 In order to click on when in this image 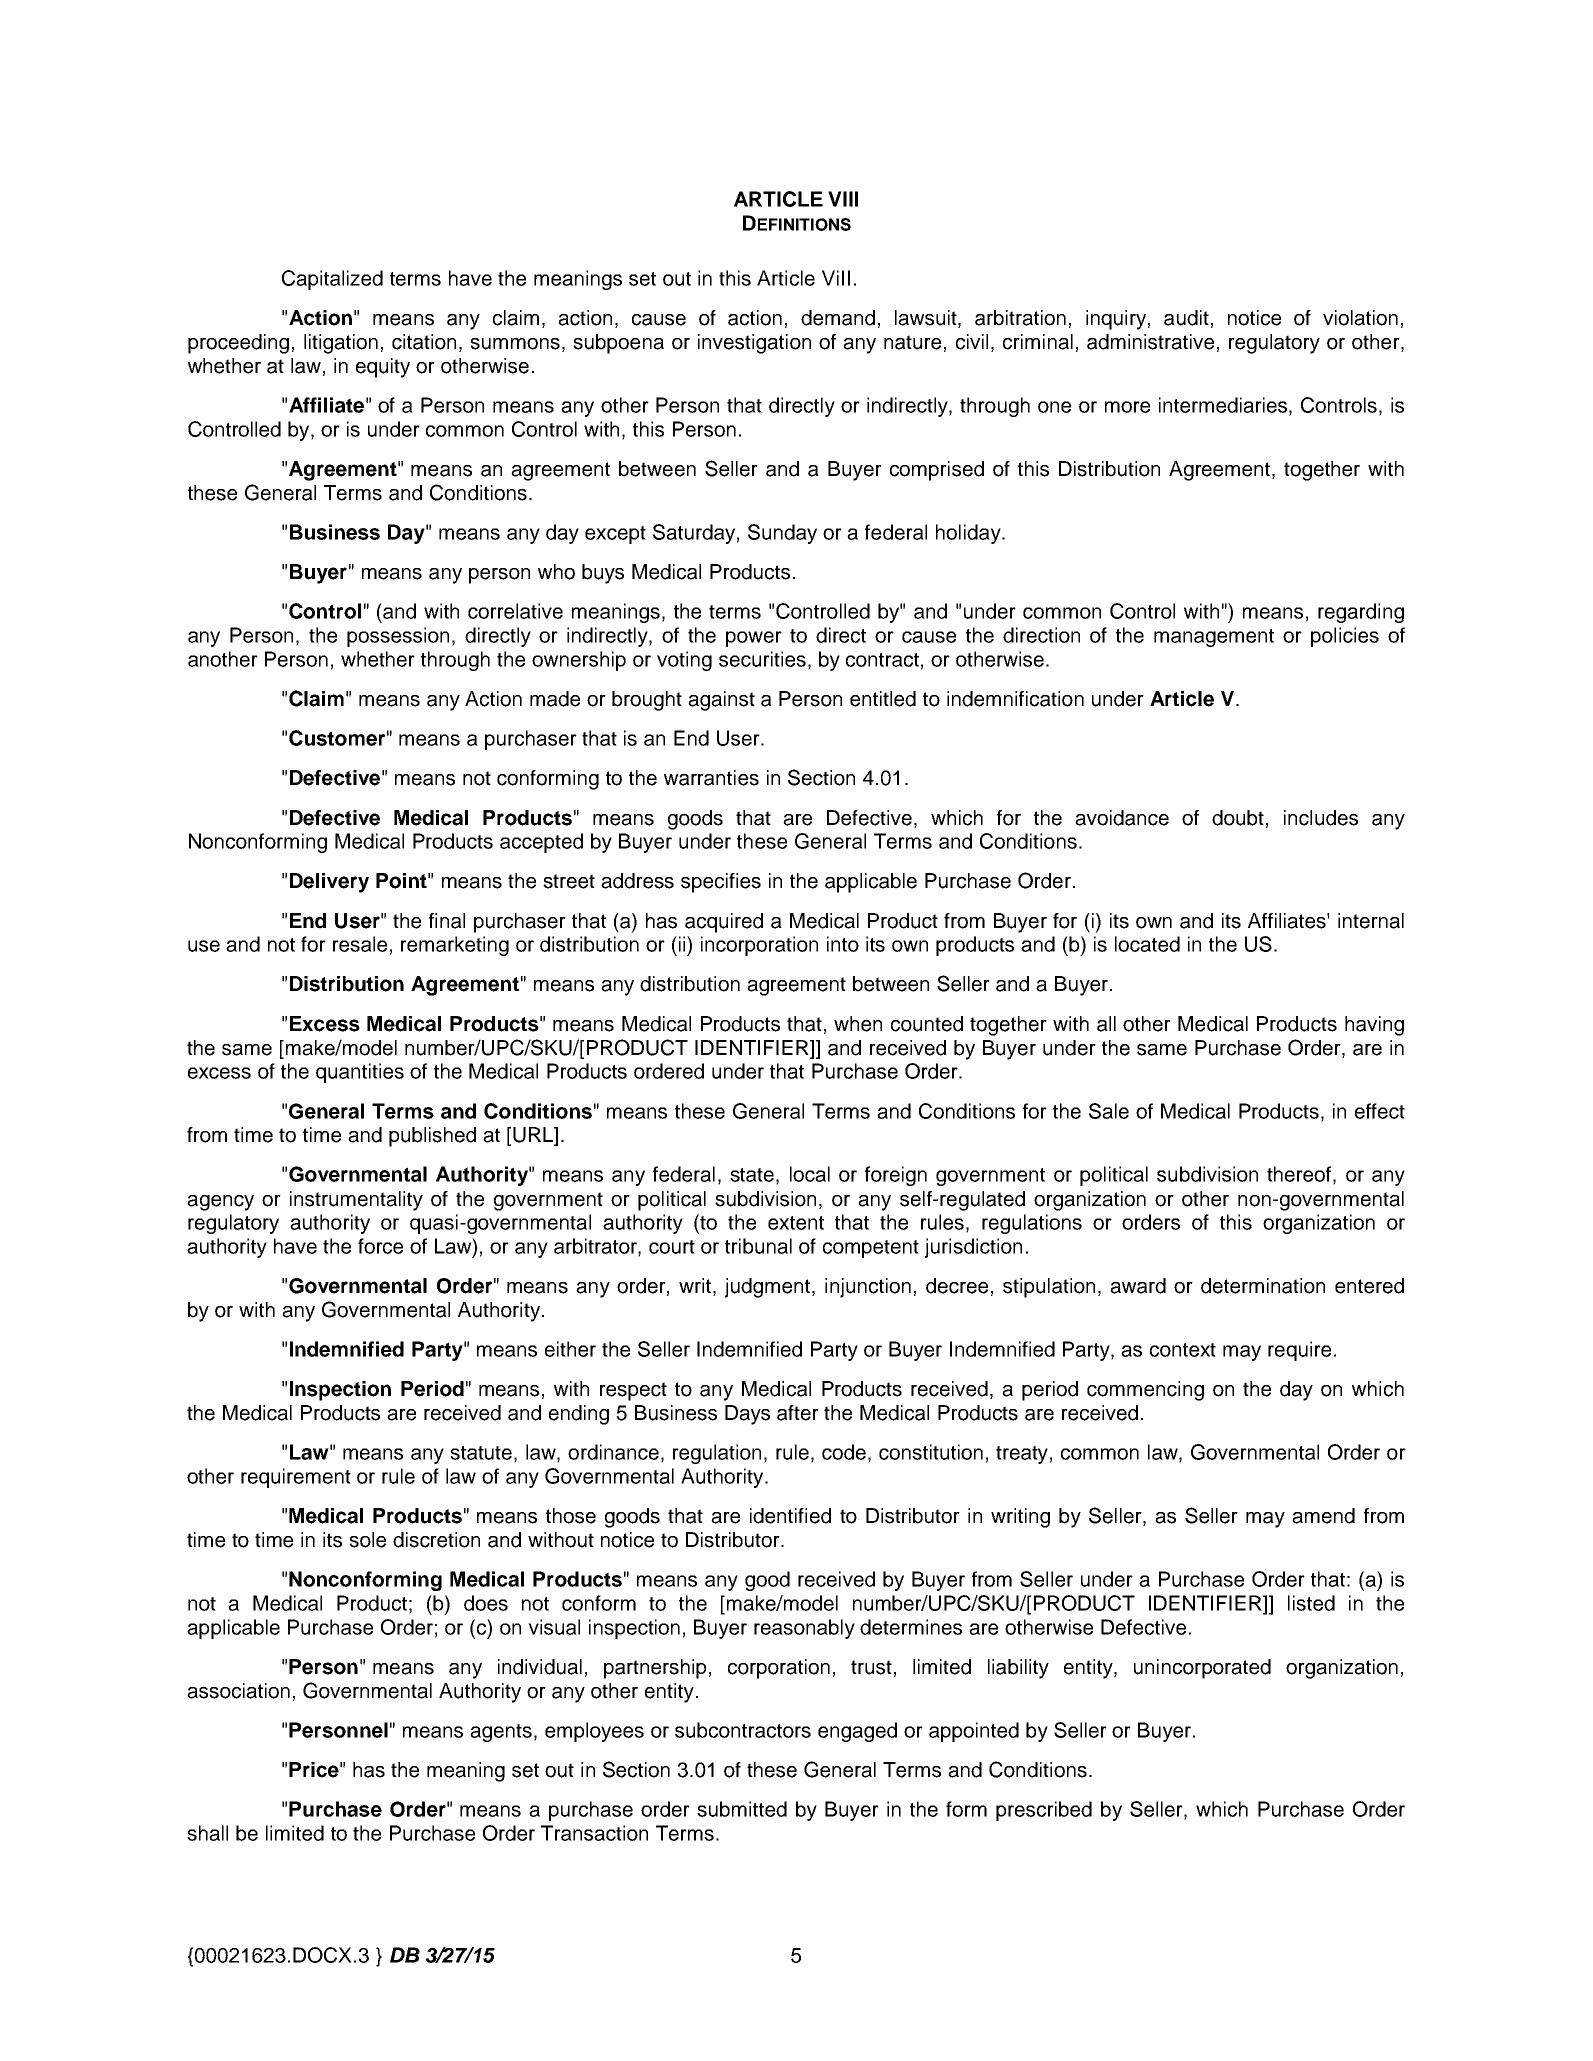, I will do `click(858, 1024)`.
